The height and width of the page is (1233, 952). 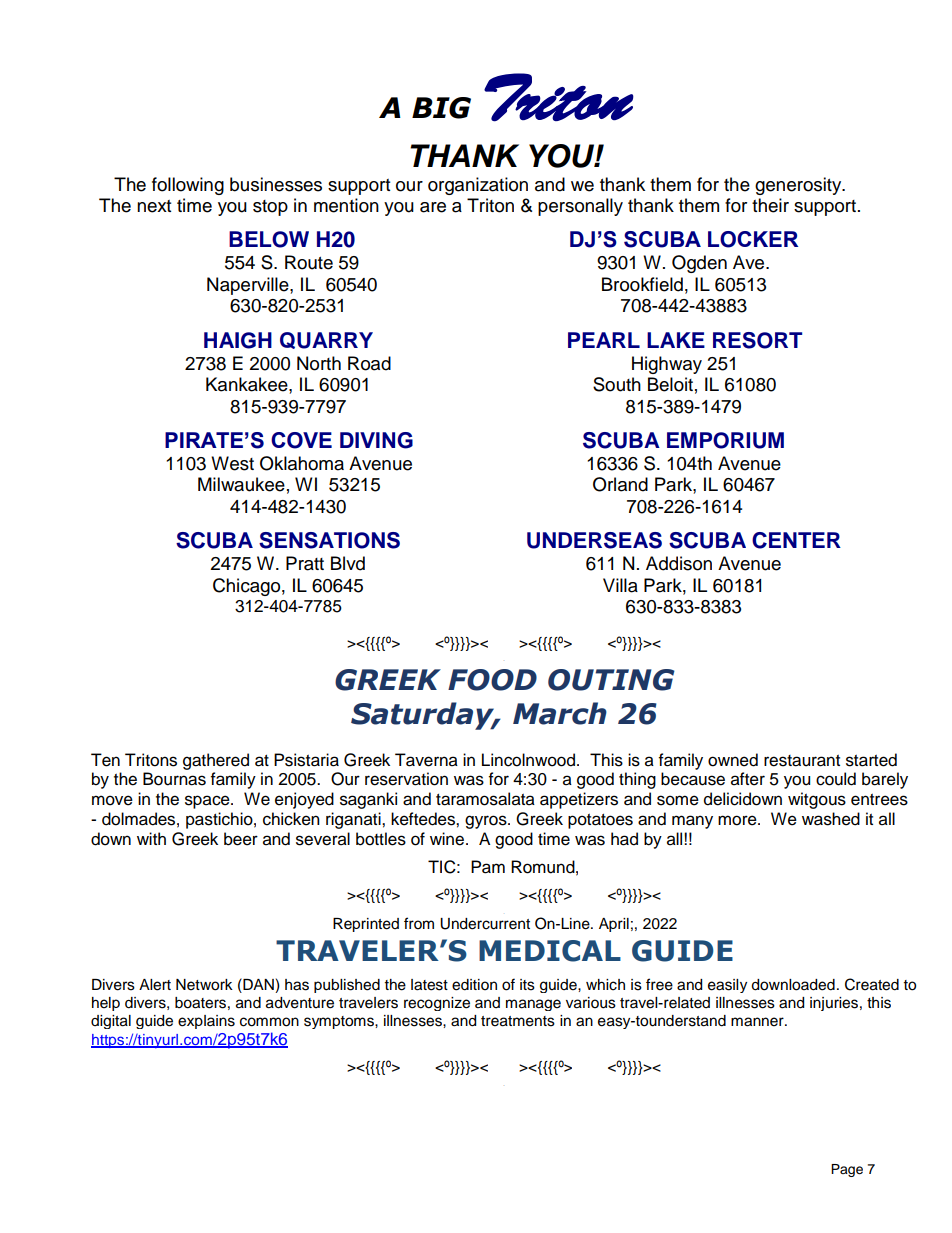 I want to click on their, so click(x=770, y=205).
